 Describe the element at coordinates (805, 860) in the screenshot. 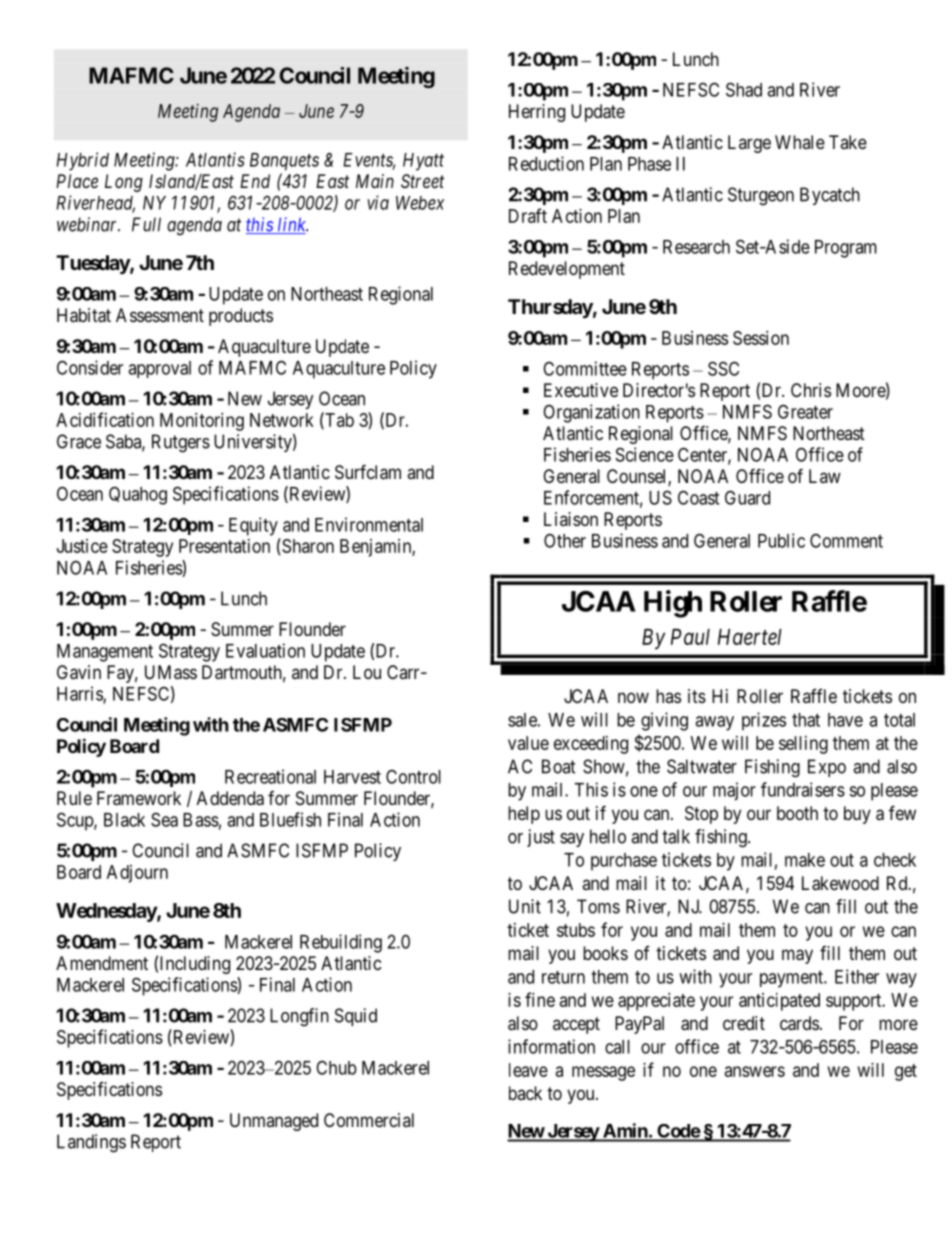

I see `make` at that location.
